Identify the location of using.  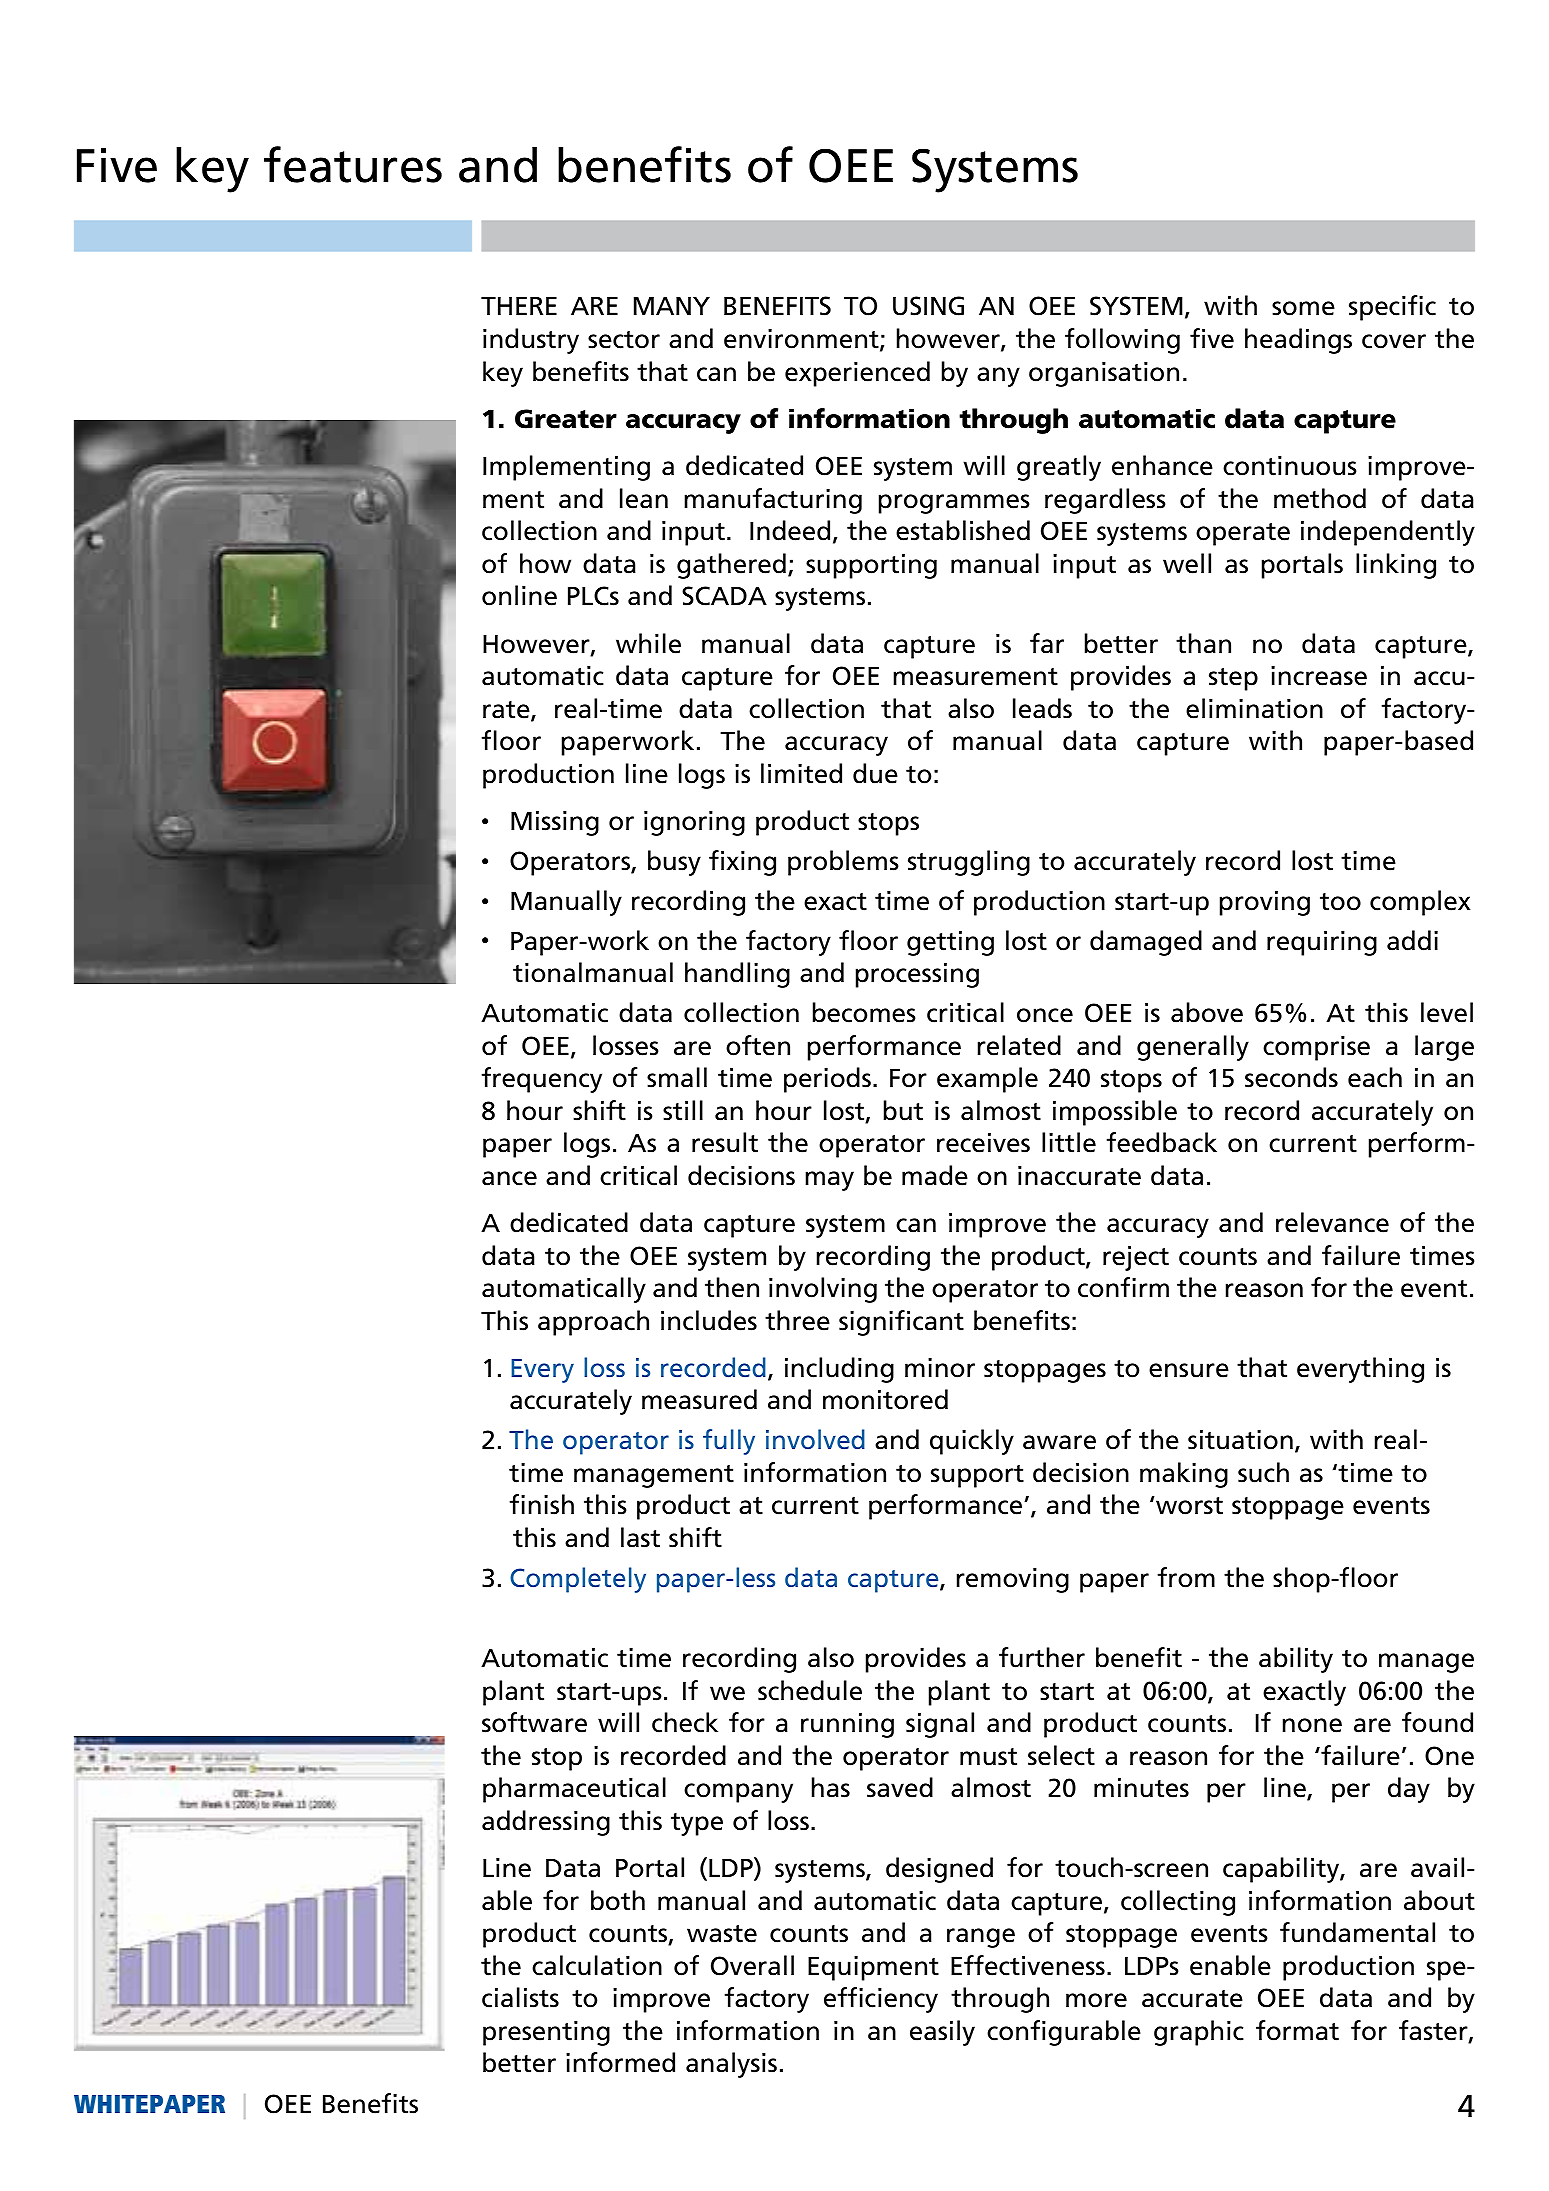
(928, 306).
